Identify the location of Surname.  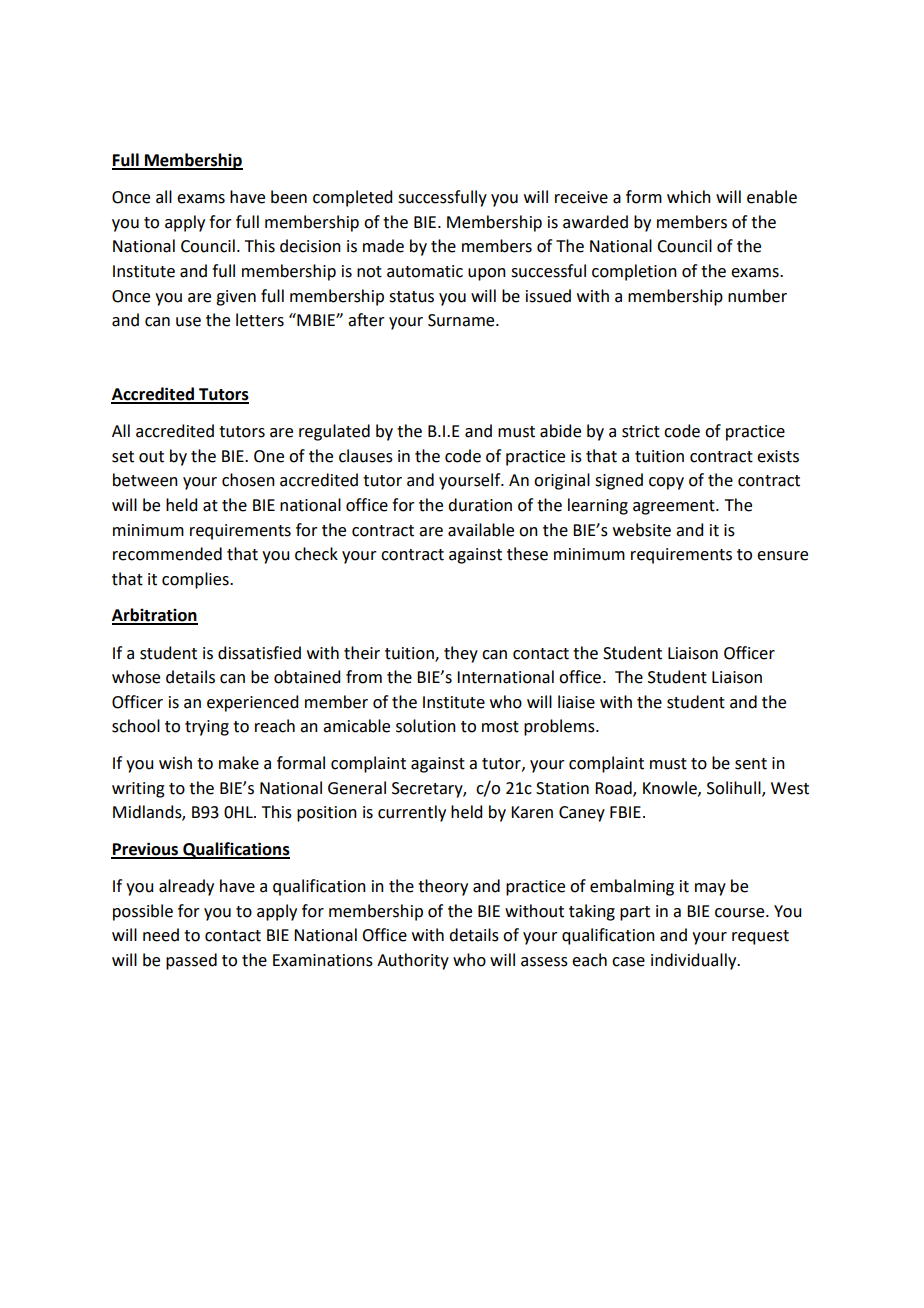
(462, 320).
